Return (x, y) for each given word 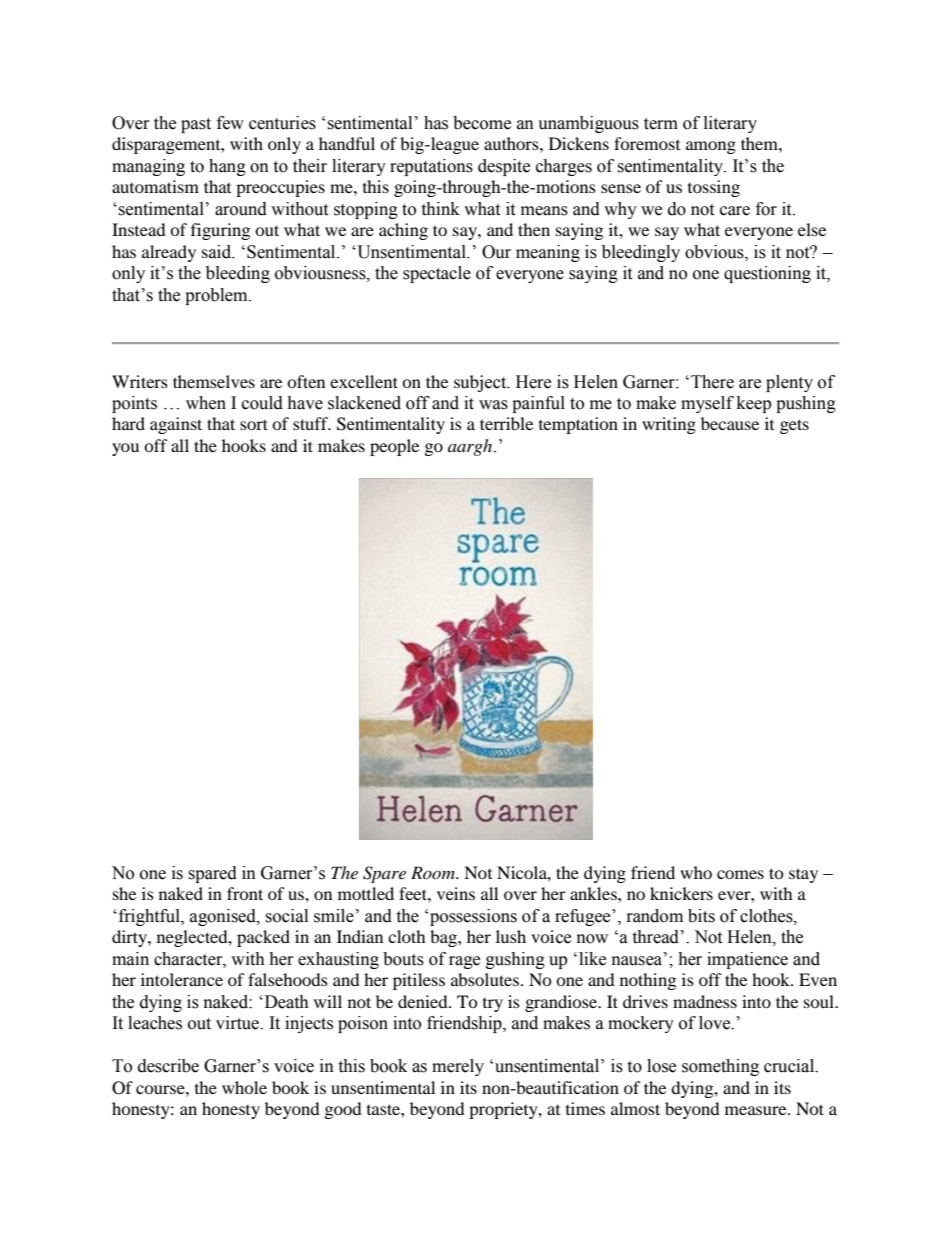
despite (504, 167)
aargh (471, 447)
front (245, 893)
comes (740, 874)
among (711, 147)
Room (434, 872)
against (176, 425)
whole (244, 1087)
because (730, 423)
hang (227, 167)
